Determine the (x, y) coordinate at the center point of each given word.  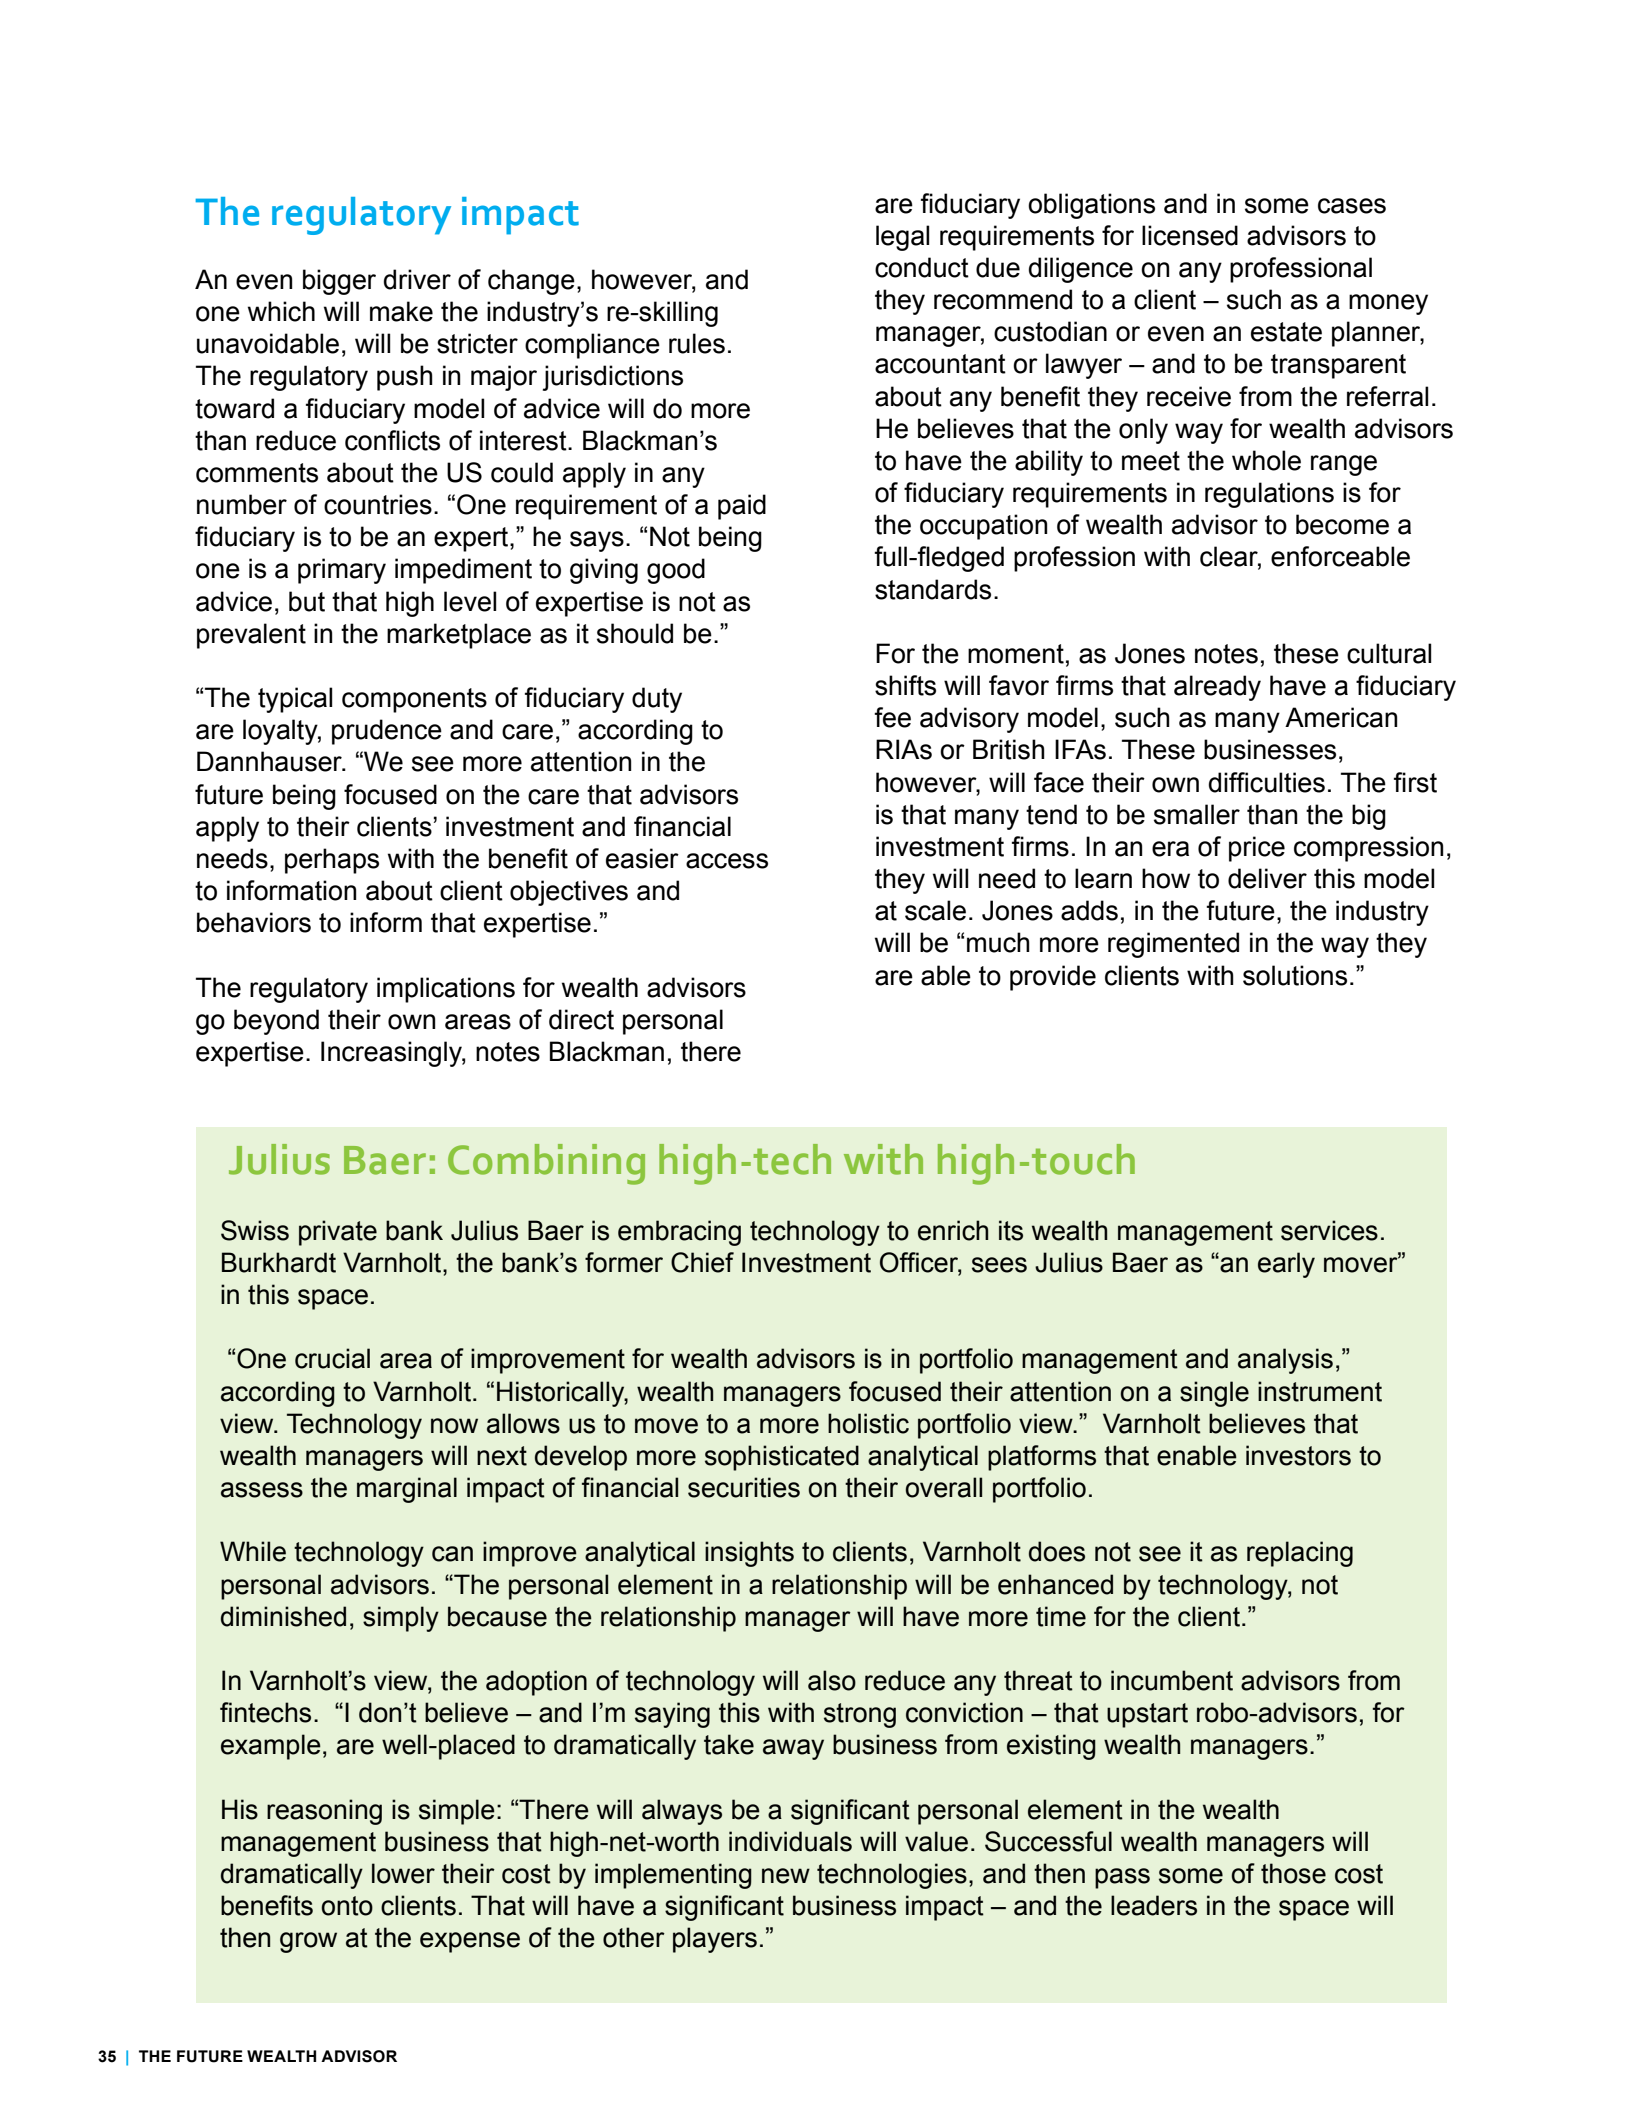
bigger (339, 282)
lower (403, 1873)
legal (902, 238)
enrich (953, 1230)
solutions (1295, 975)
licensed (1190, 235)
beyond (276, 1022)
